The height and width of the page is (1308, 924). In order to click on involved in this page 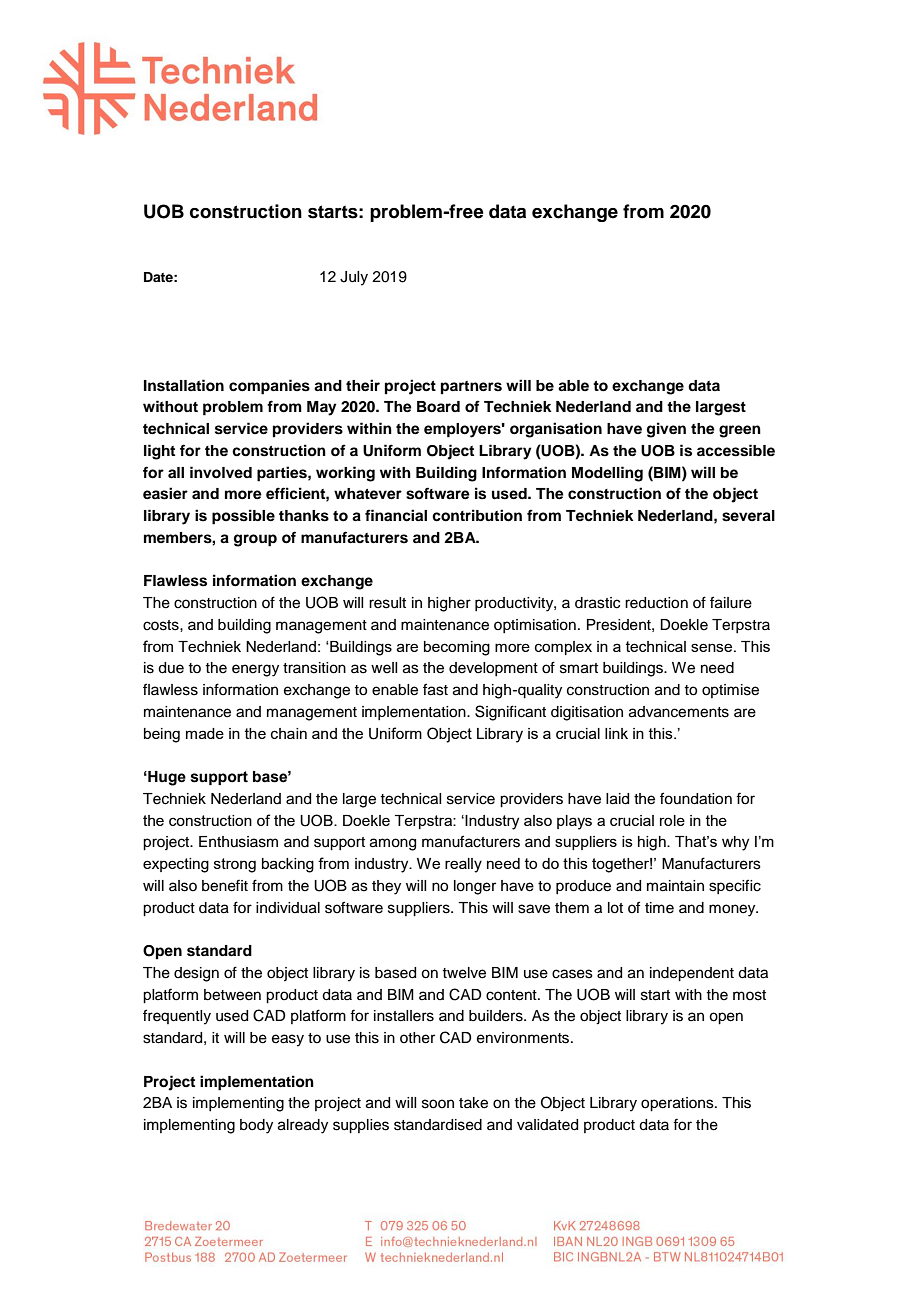, I will do `click(221, 472)`.
